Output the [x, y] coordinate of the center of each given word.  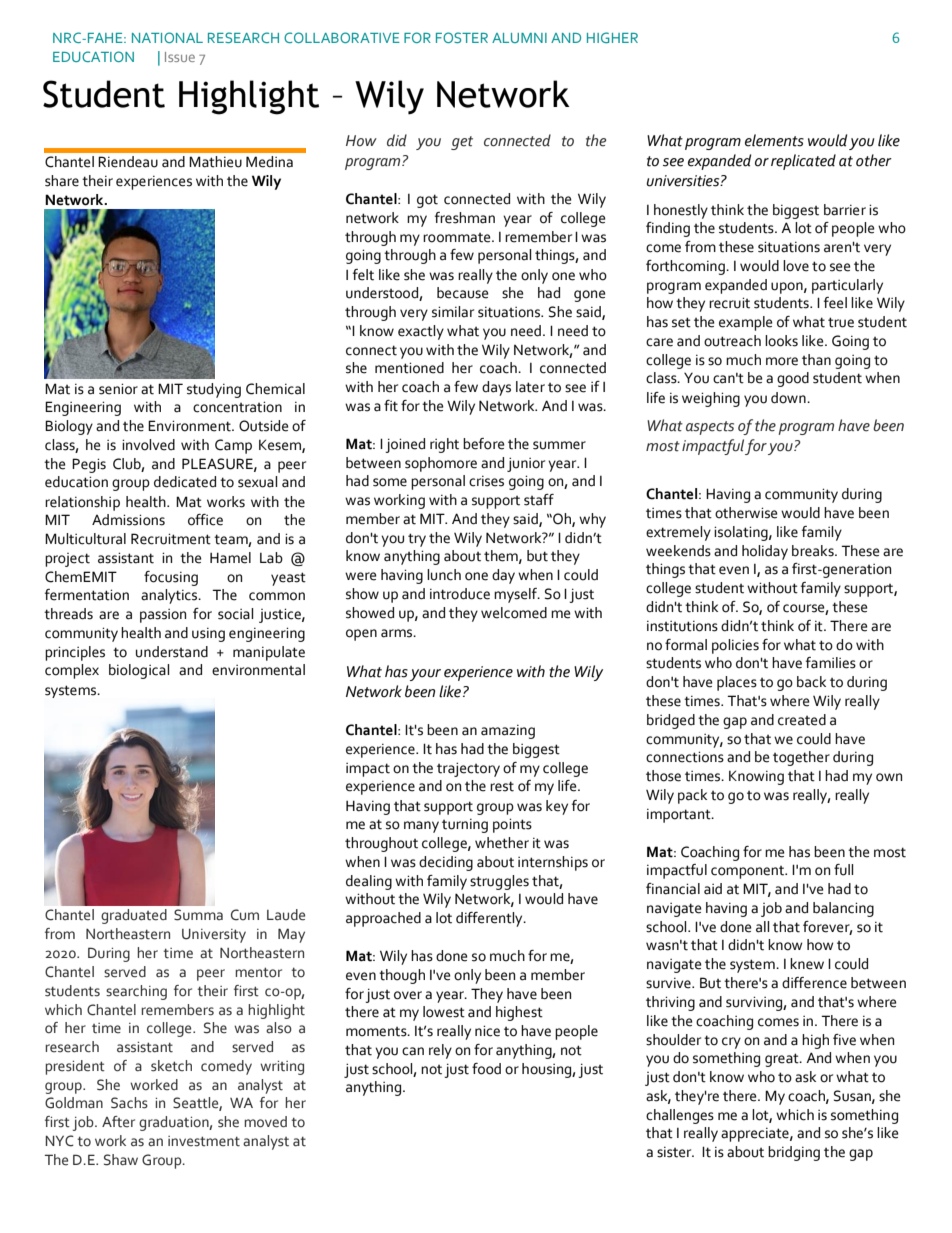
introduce [460, 594]
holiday [765, 552]
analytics [170, 596]
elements [774, 140]
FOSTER [462, 37]
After [118, 1122]
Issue [180, 57]
